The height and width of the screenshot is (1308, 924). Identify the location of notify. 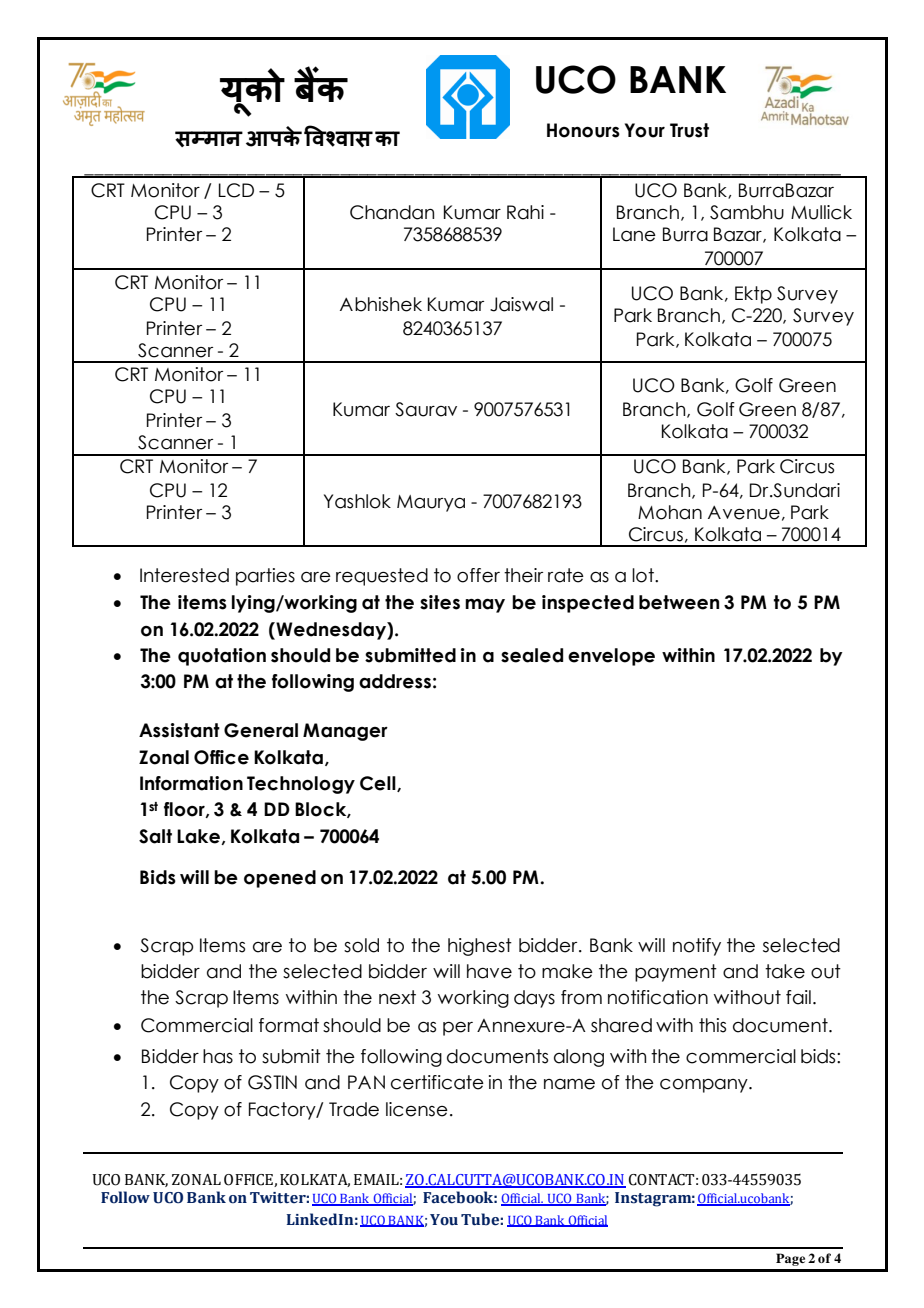
(697, 947).
